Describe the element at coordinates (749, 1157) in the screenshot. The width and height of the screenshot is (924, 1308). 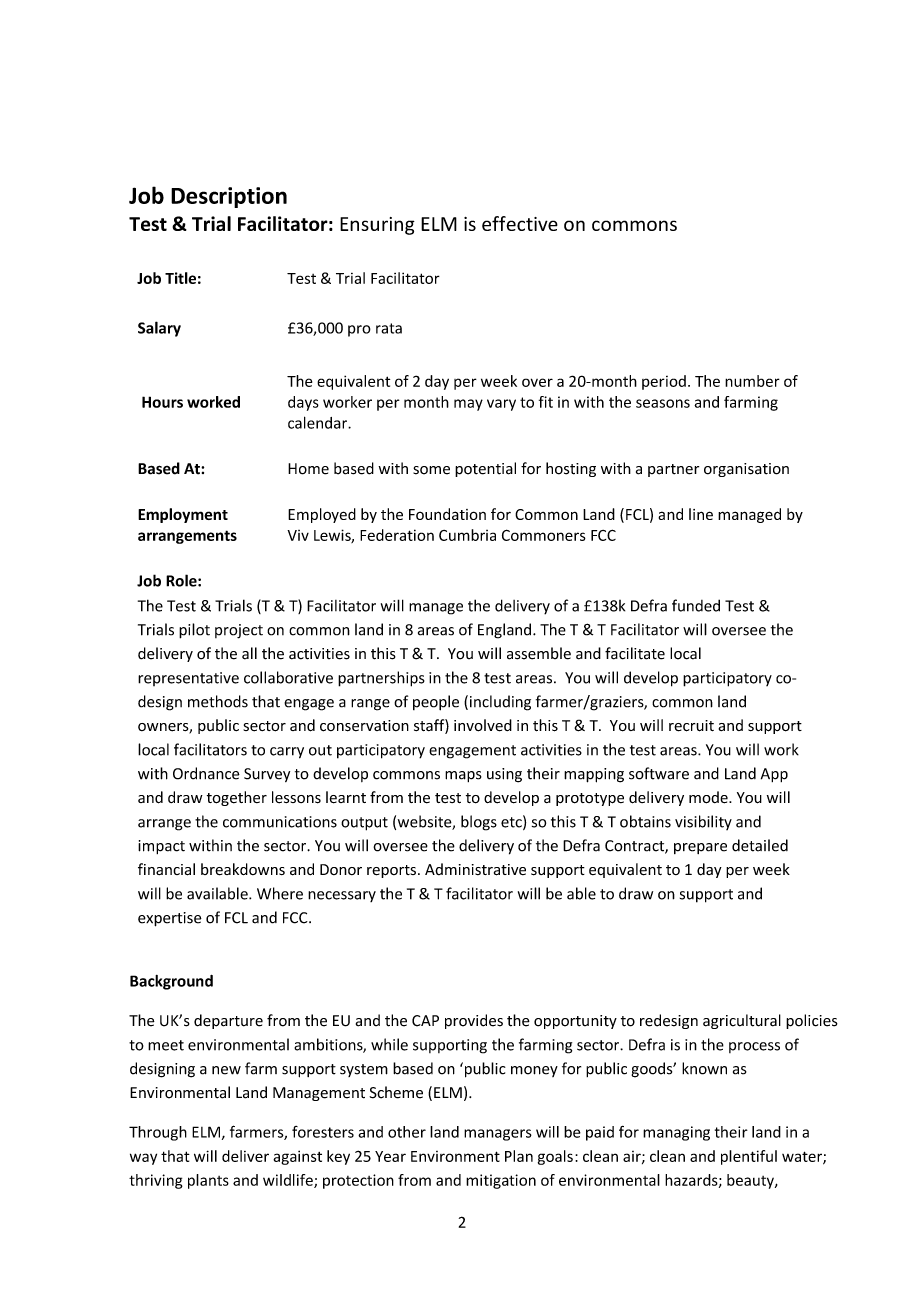
I see `plentiful` at that location.
